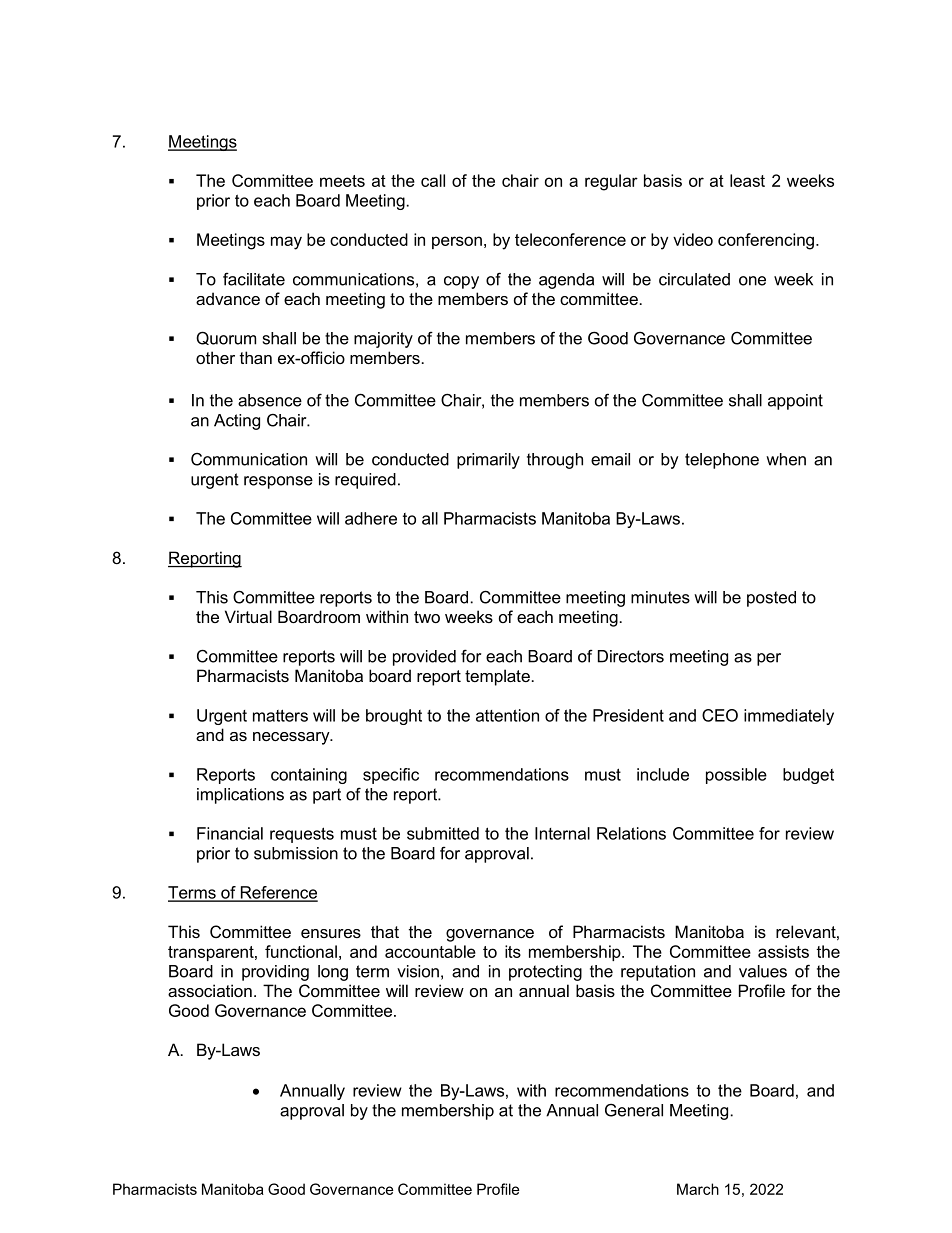 The image size is (952, 1233). What do you see at coordinates (280, 715) in the document?
I see `matters` at bounding box center [280, 715].
